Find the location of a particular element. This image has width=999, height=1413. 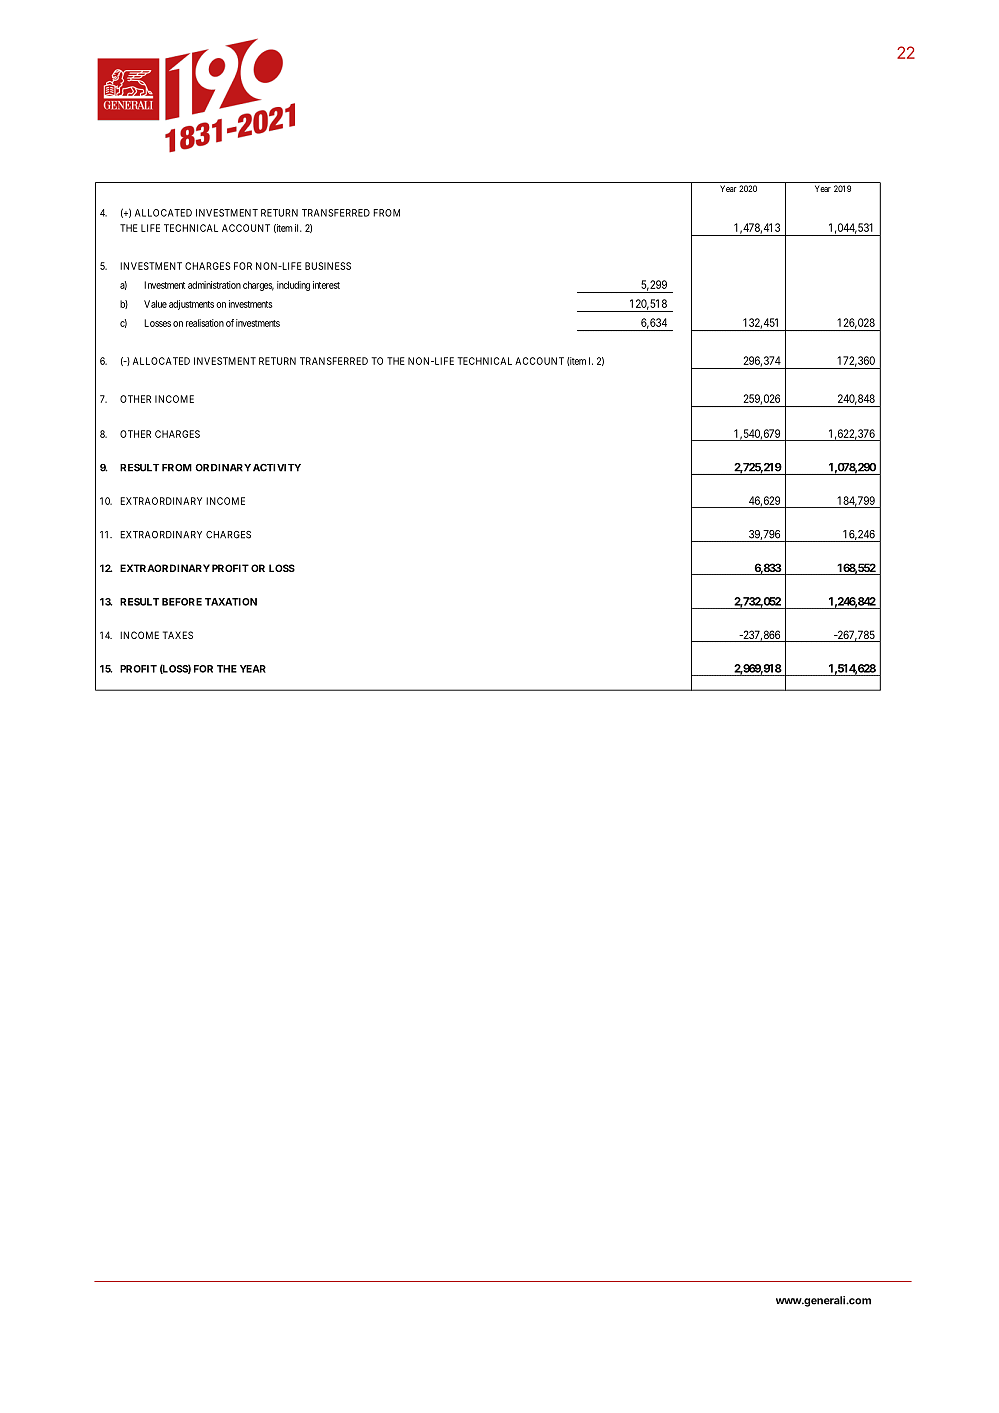

including is located at coordinates (293, 286).
